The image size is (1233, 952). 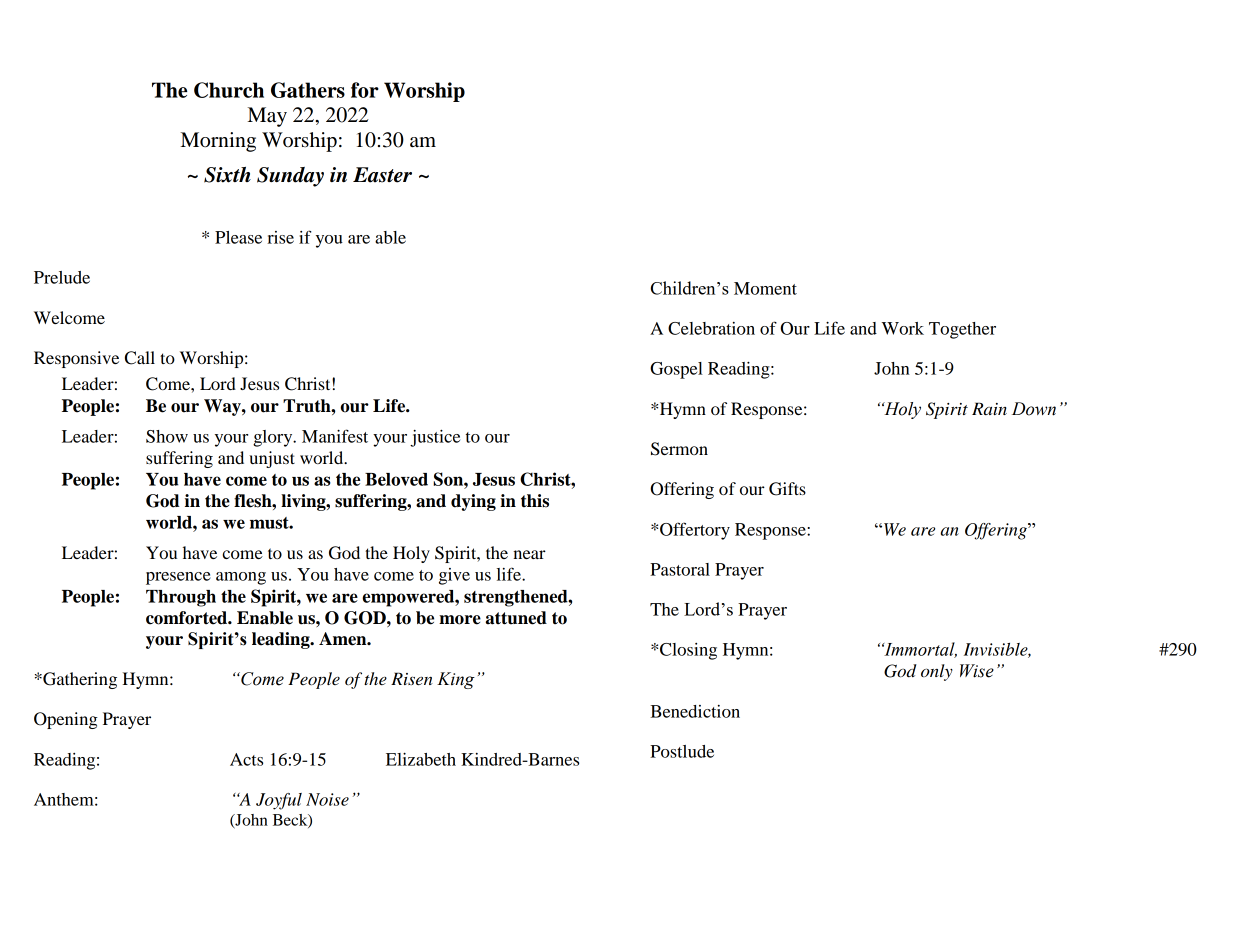 What do you see at coordinates (62, 277) in the page?
I see `Prelude` at bounding box center [62, 277].
